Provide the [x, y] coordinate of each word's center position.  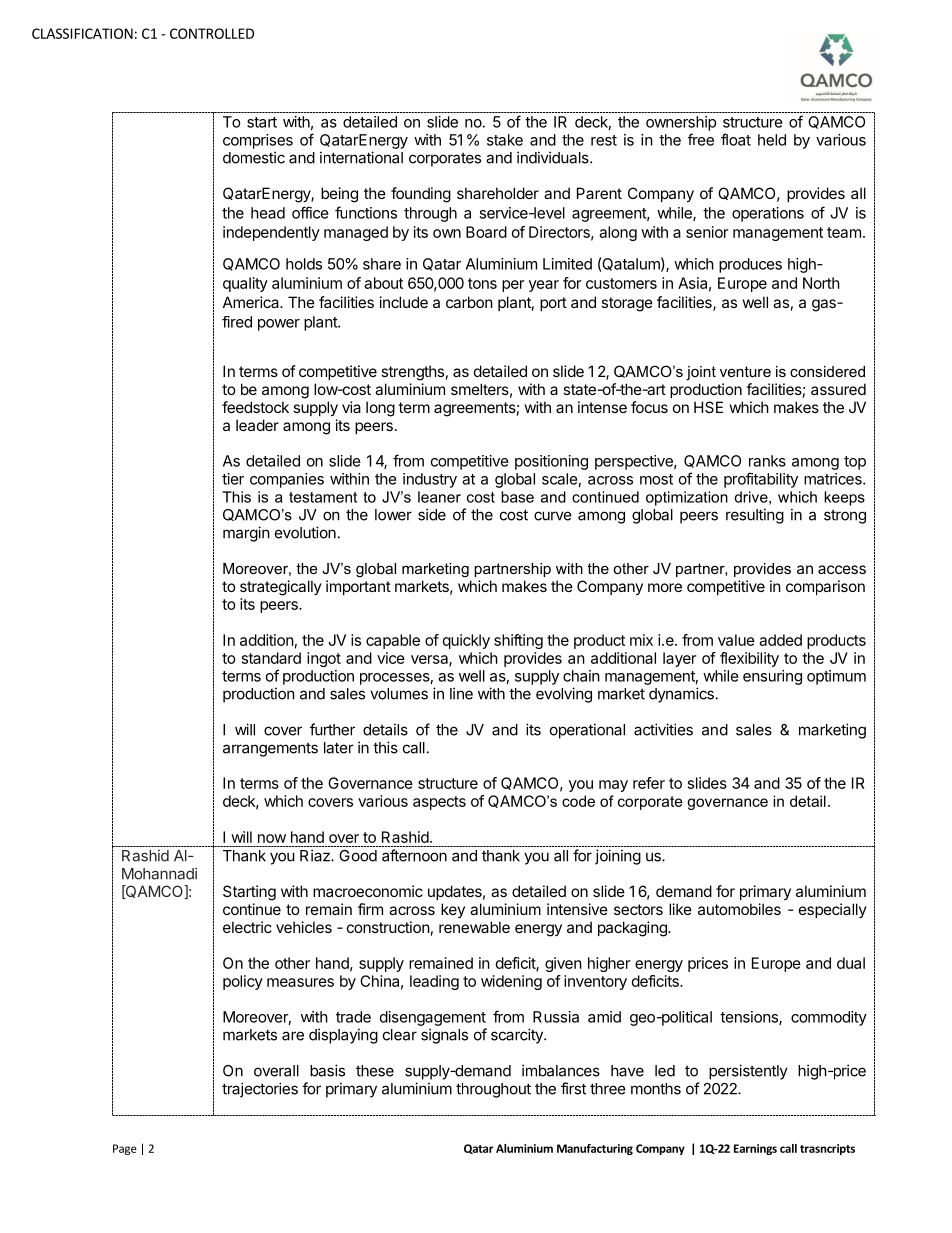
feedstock [255, 407]
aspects [439, 803]
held [772, 140]
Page [125, 1149]
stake [505, 140]
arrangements [270, 750]
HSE [708, 407]
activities [663, 729]
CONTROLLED [212, 33]
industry [430, 480]
